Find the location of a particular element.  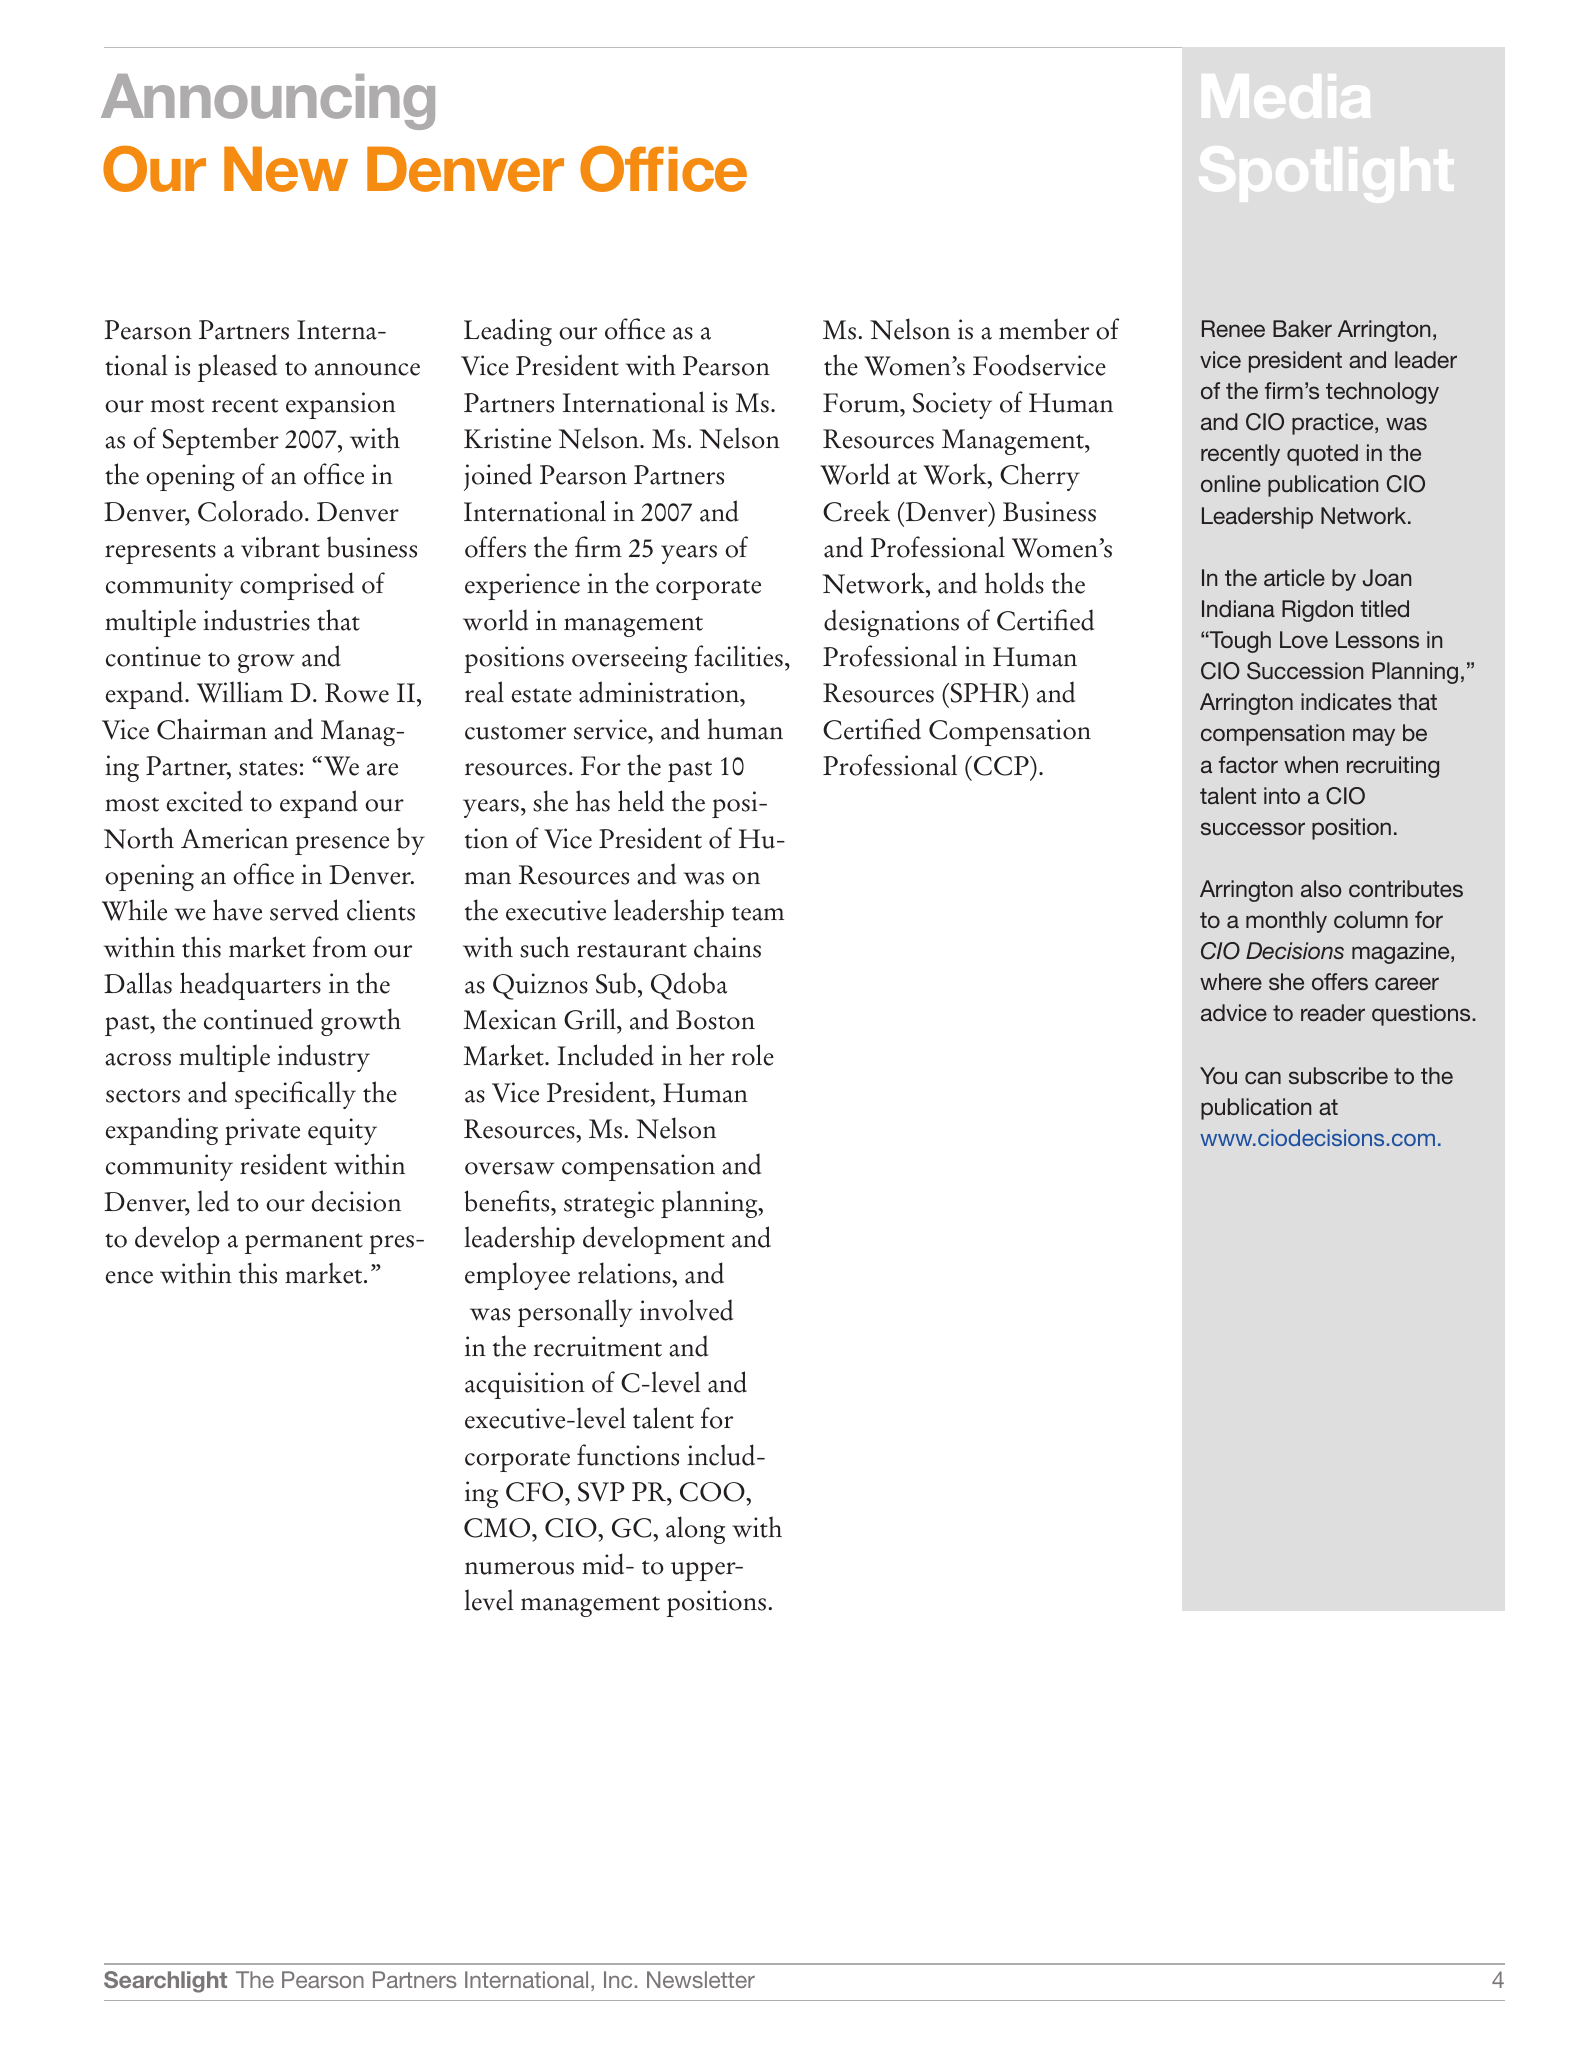

Announcing is located at coordinates (268, 102).
